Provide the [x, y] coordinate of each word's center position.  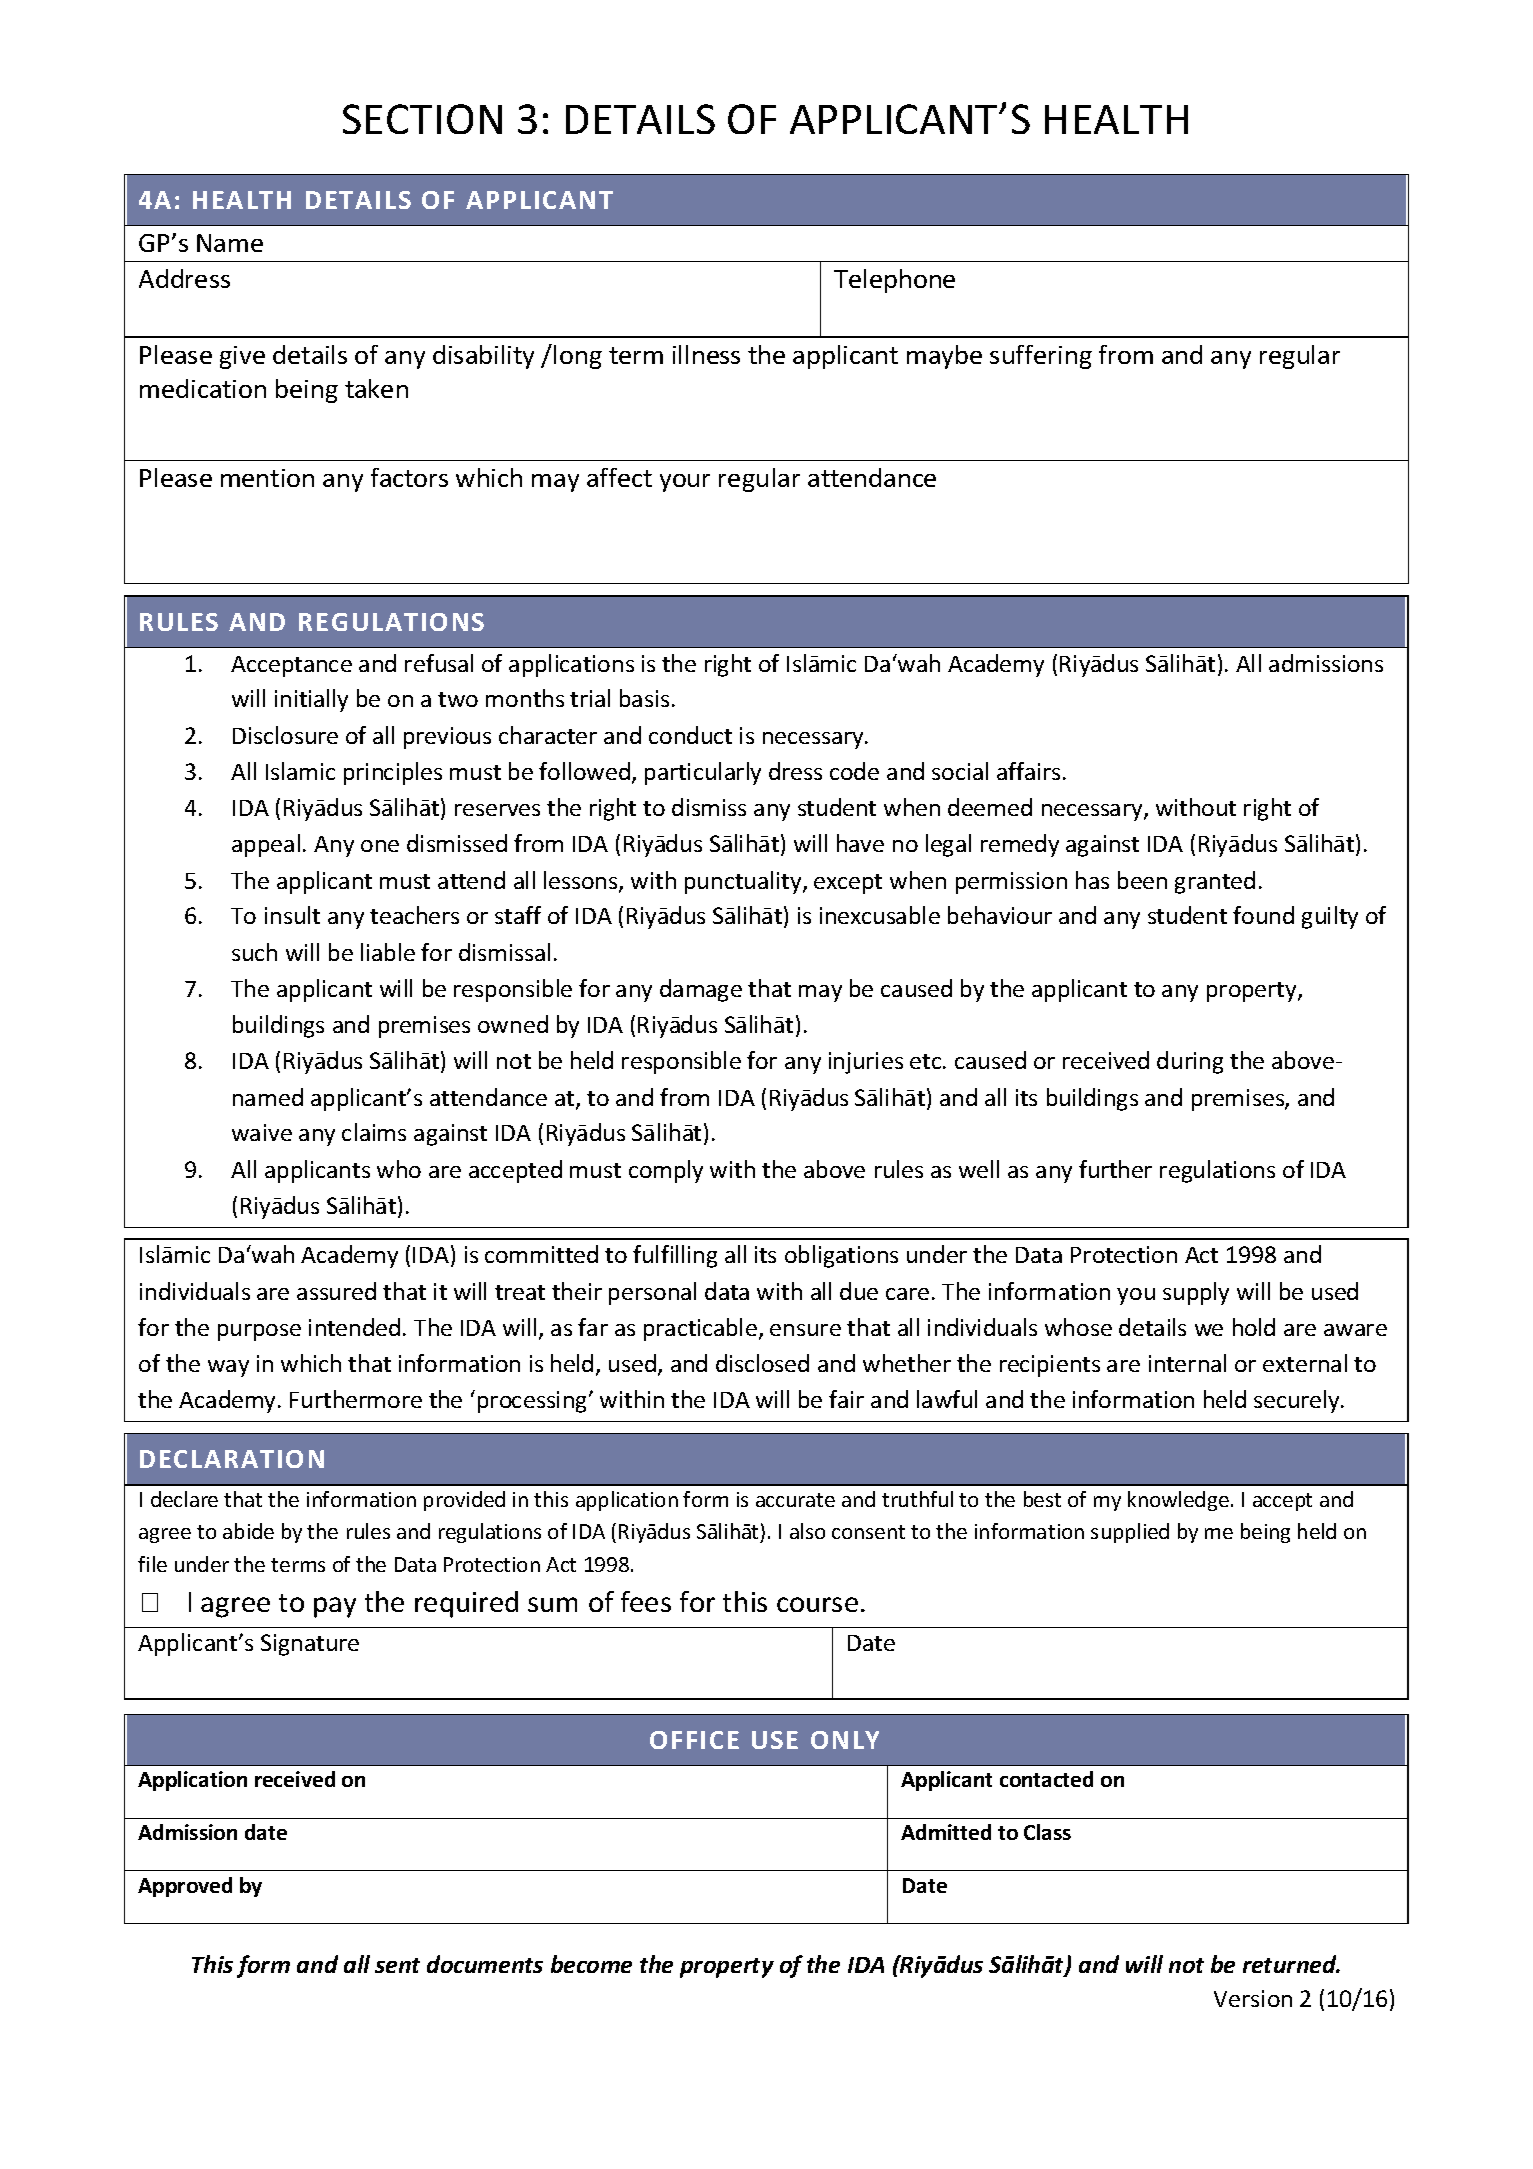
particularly [703, 773]
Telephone [894, 281]
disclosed [762, 1363]
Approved [185, 1887]
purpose [259, 1332]
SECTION [422, 119]
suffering [1041, 357]
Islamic [300, 771]
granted [1215, 882]
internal [1187, 1363]
